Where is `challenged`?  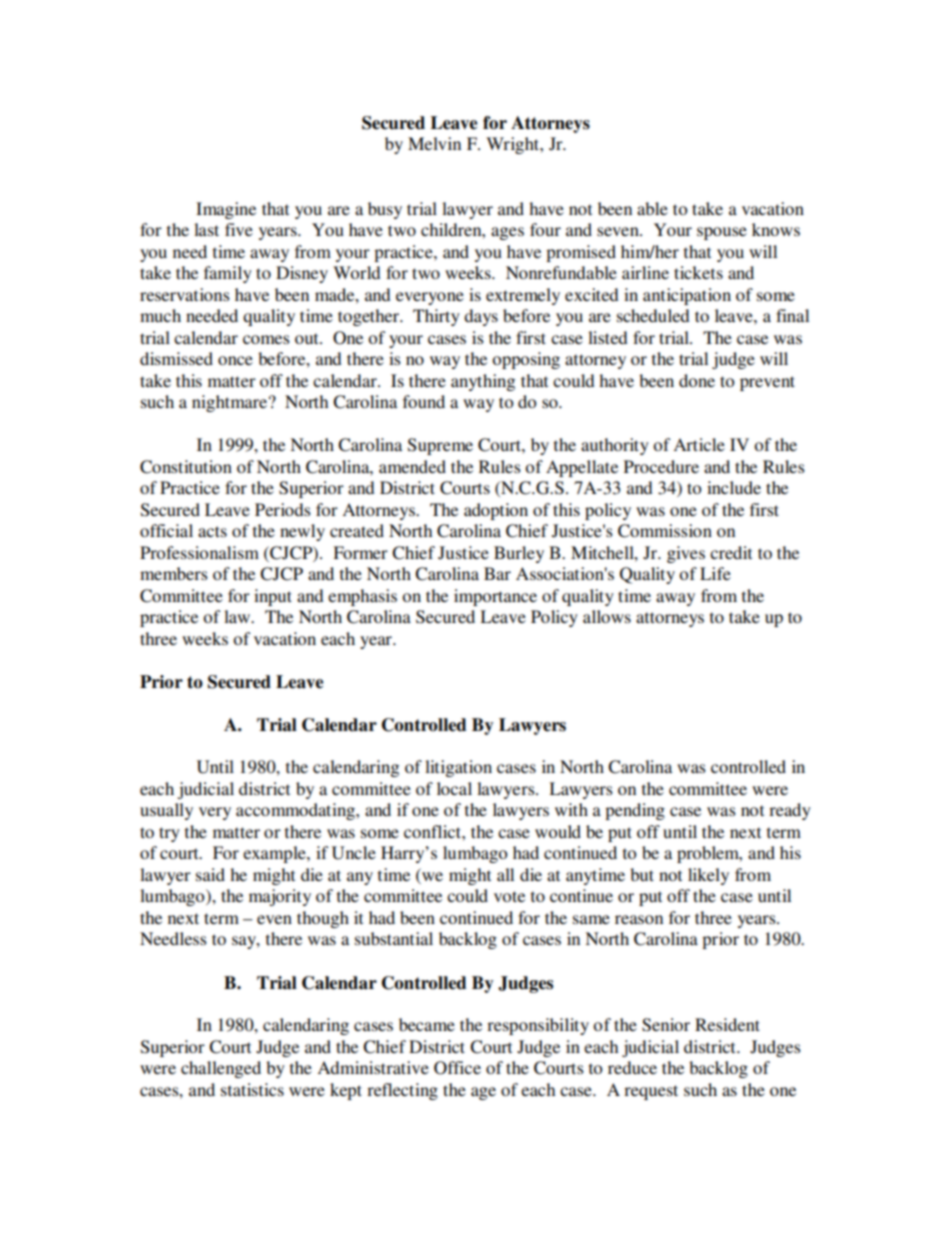 challenged is located at coordinates (221, 1069).
